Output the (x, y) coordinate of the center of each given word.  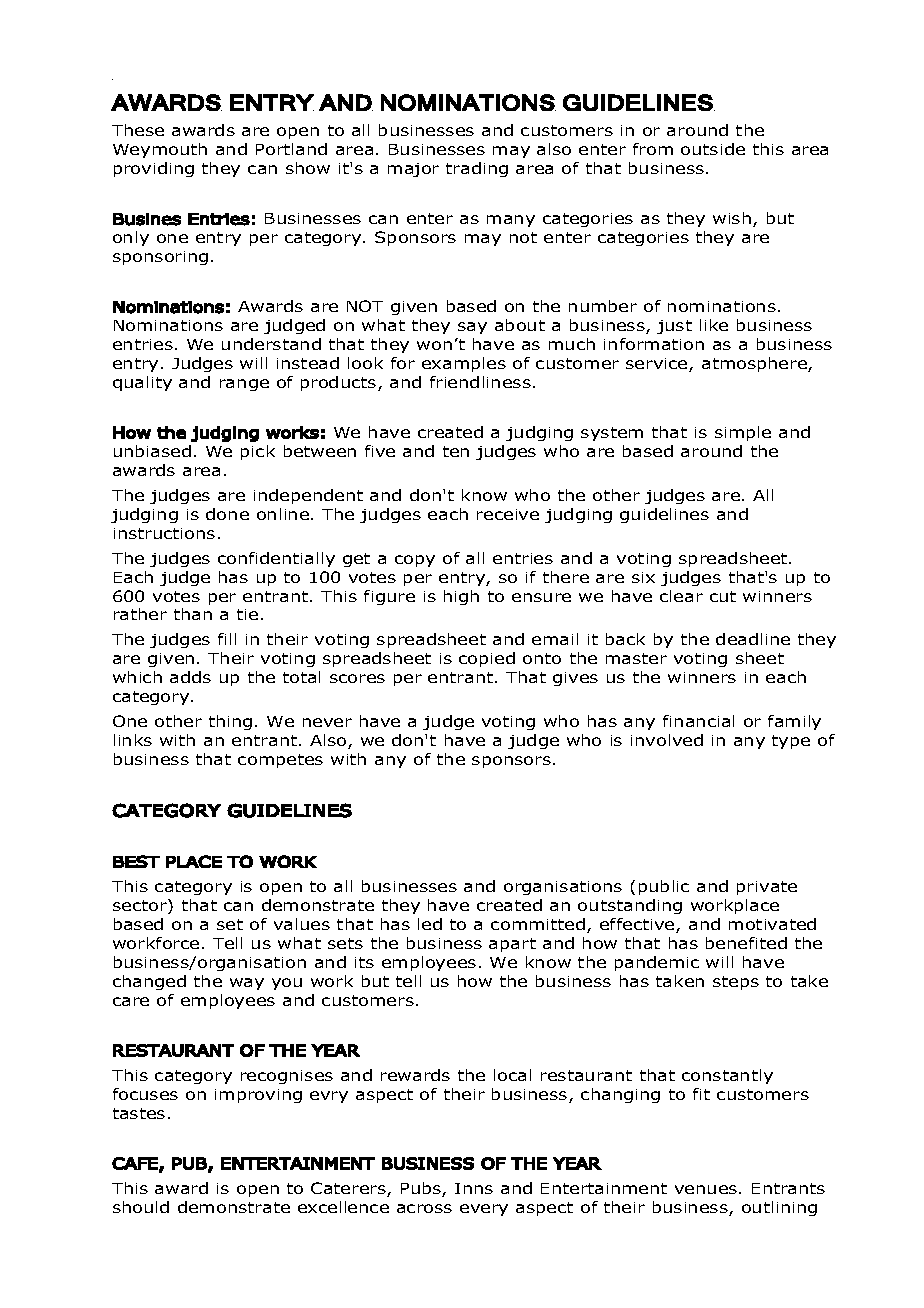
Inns (474, 1188)
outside (713, 149)
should (141, 1207)
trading (477, 169)
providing (154, 169)
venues (707, 1189)
